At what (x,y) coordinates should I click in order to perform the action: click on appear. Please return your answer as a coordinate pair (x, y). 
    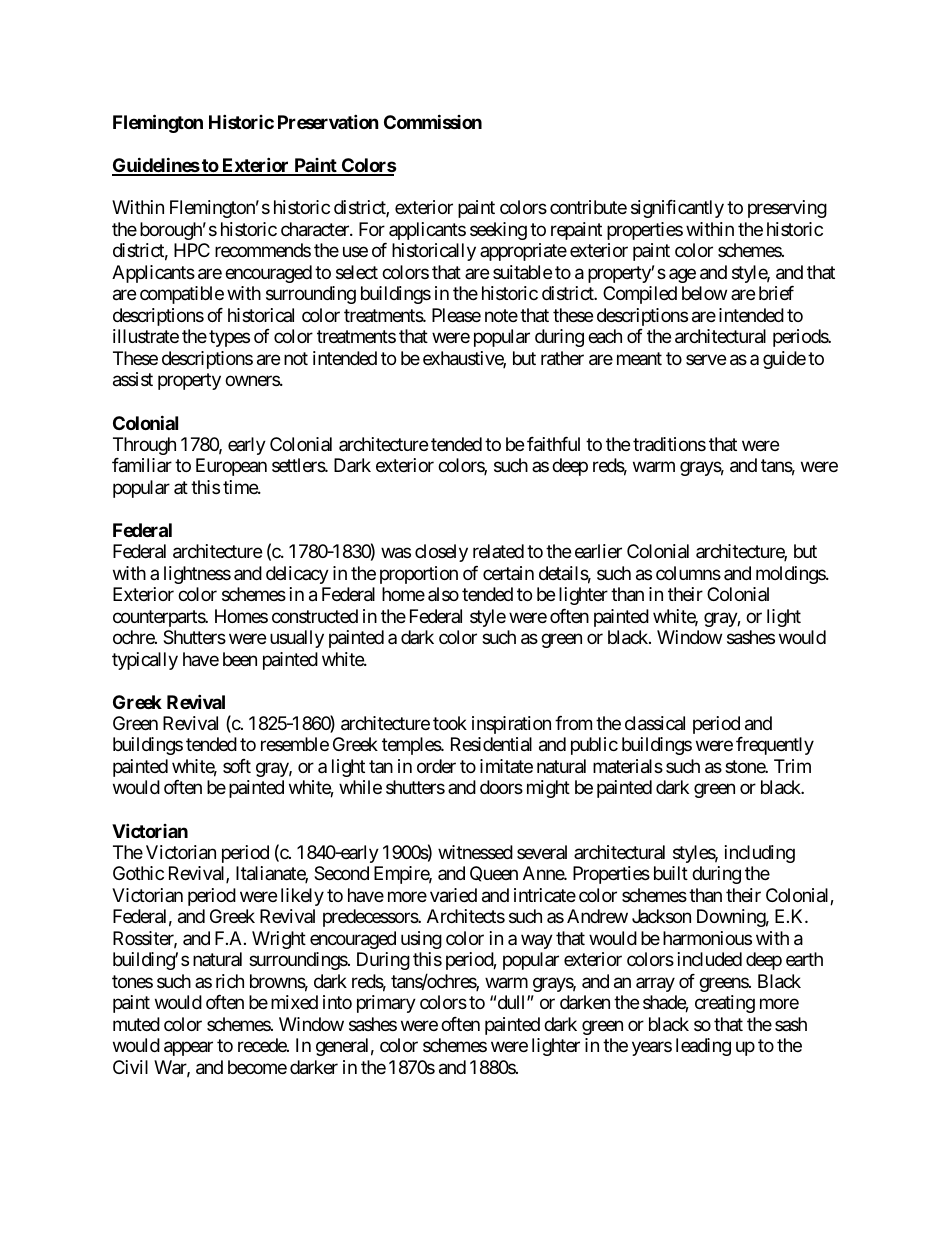
    Looking at the image, I should click on (188, 1049).
